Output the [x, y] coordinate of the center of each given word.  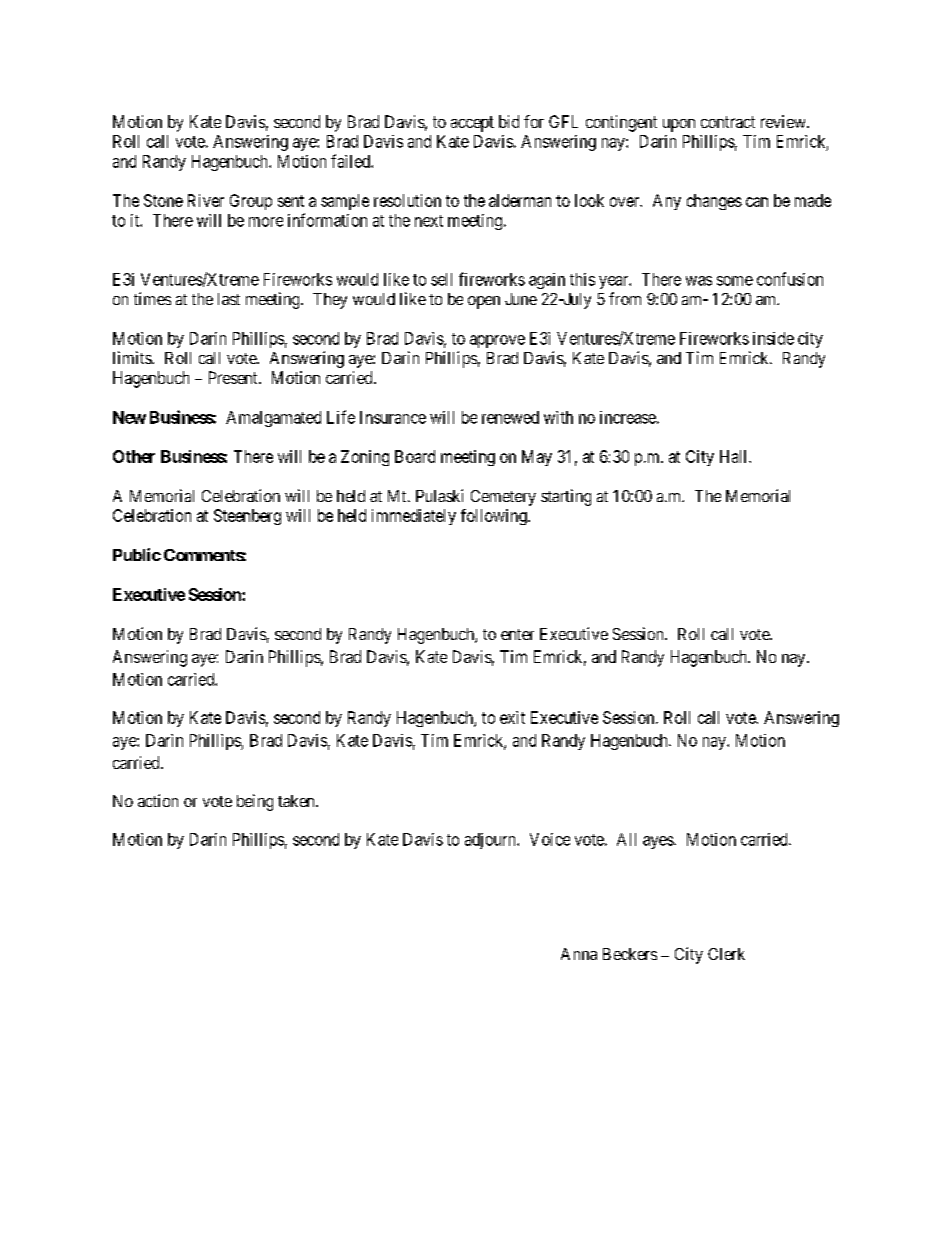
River [206, 200]
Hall [735, 456]
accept [472, 124]
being [255, 802]
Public [137, 554]
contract [728, 122]
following [495, 517]
